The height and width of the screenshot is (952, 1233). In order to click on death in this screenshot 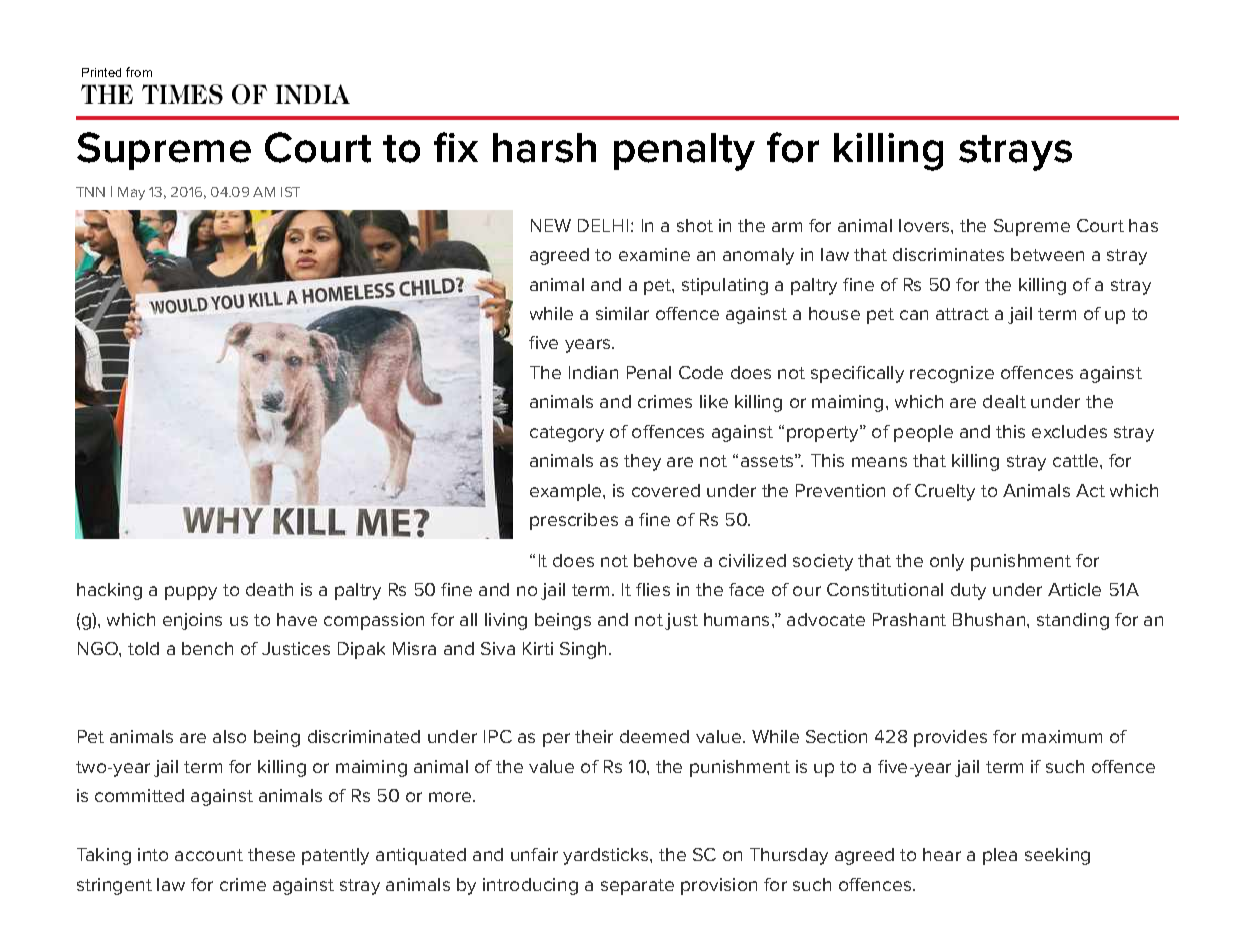, I will do `click(269, 589)`.
